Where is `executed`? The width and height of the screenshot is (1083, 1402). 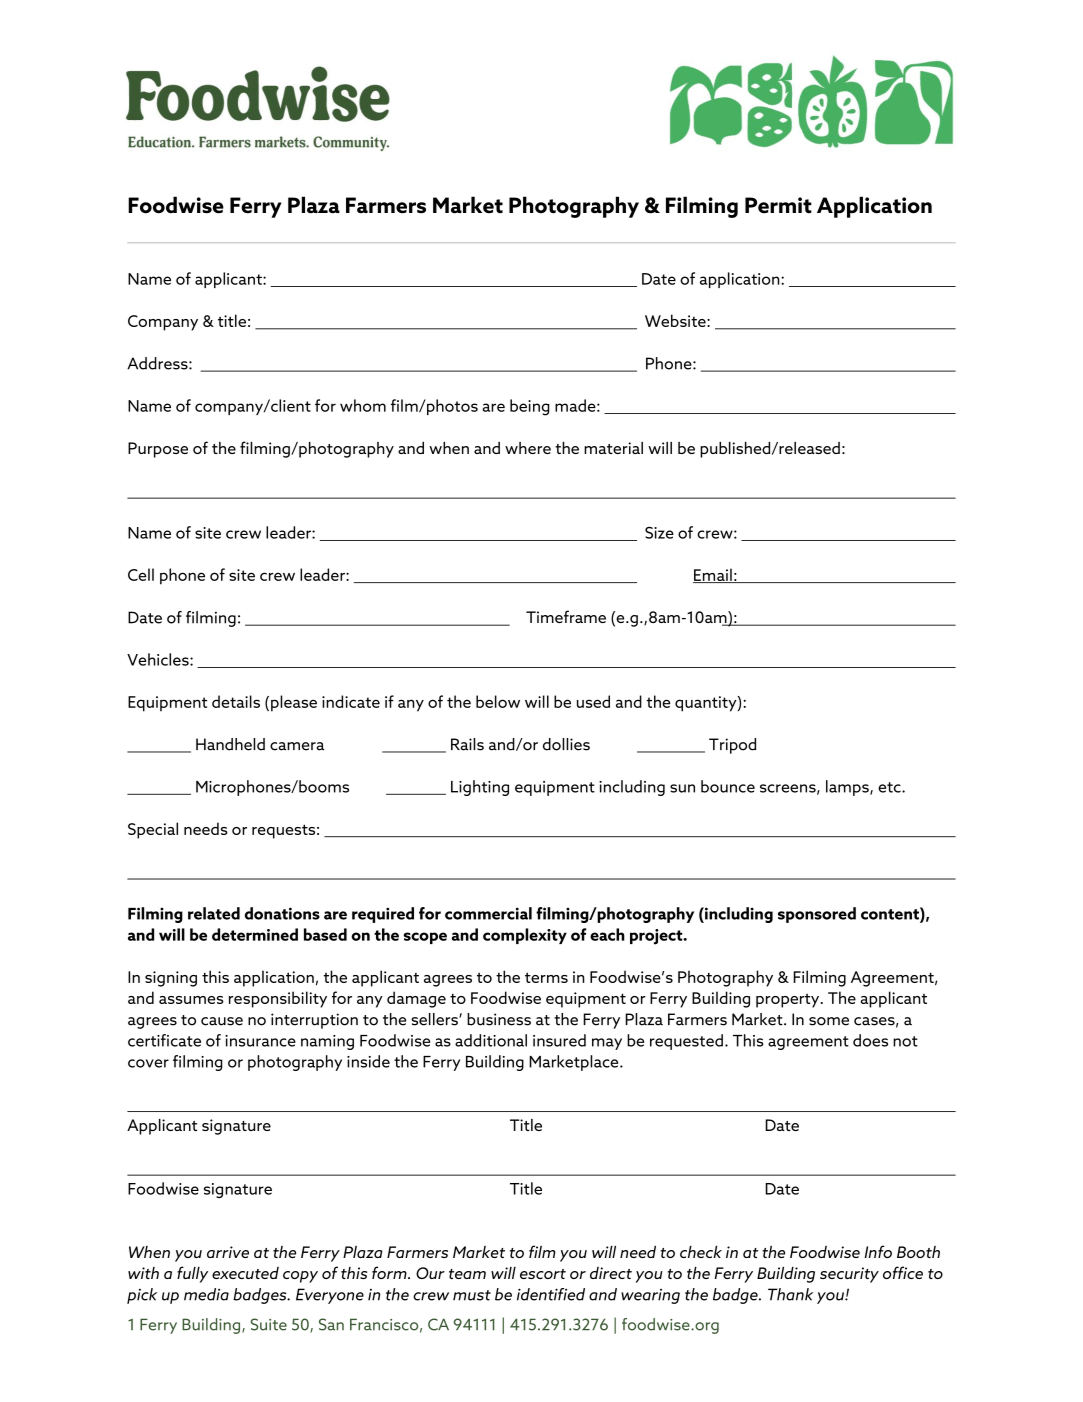 executed is located at coordinates (245, 1273).
